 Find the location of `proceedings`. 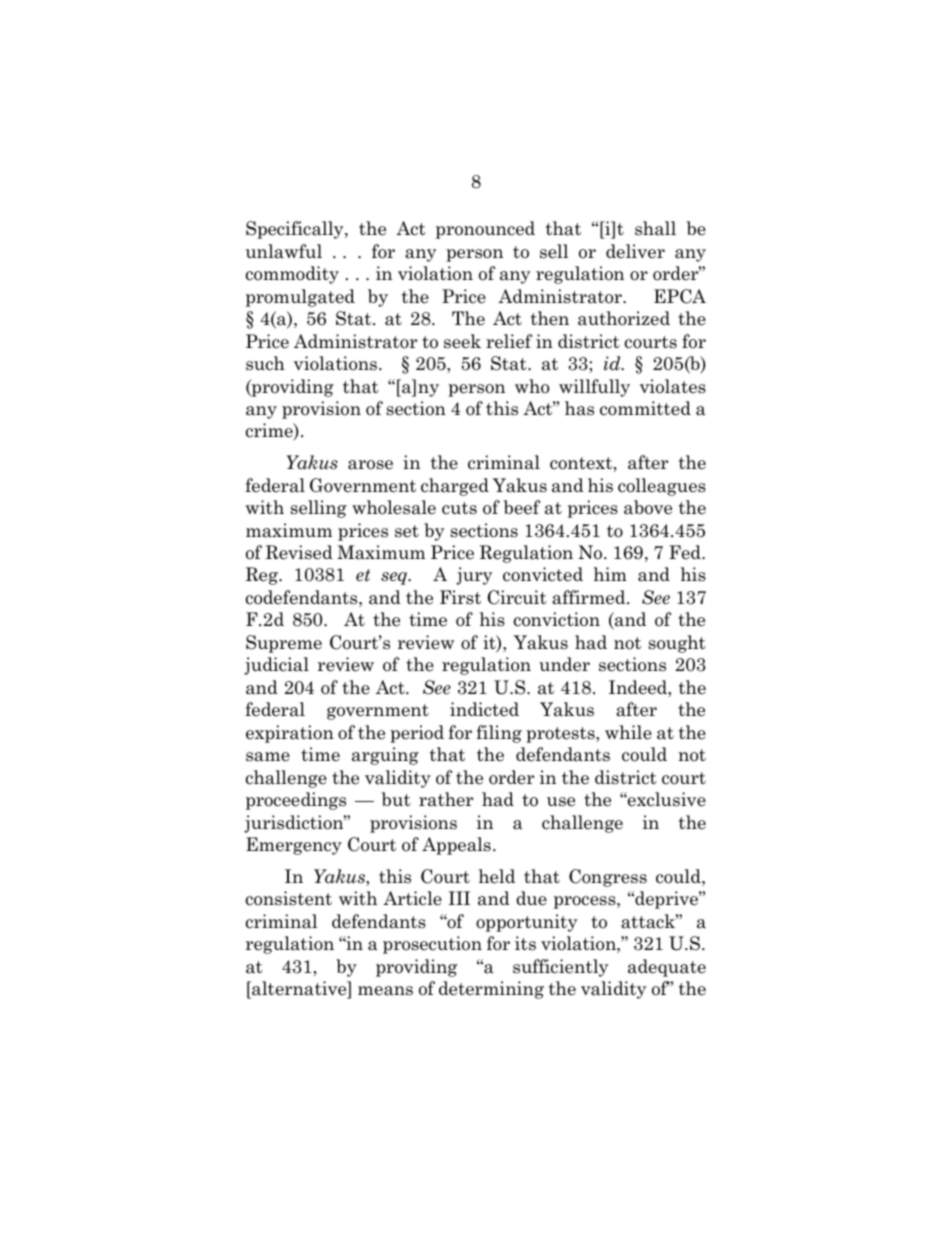

proceedings is located at coordinates (296, 801).
